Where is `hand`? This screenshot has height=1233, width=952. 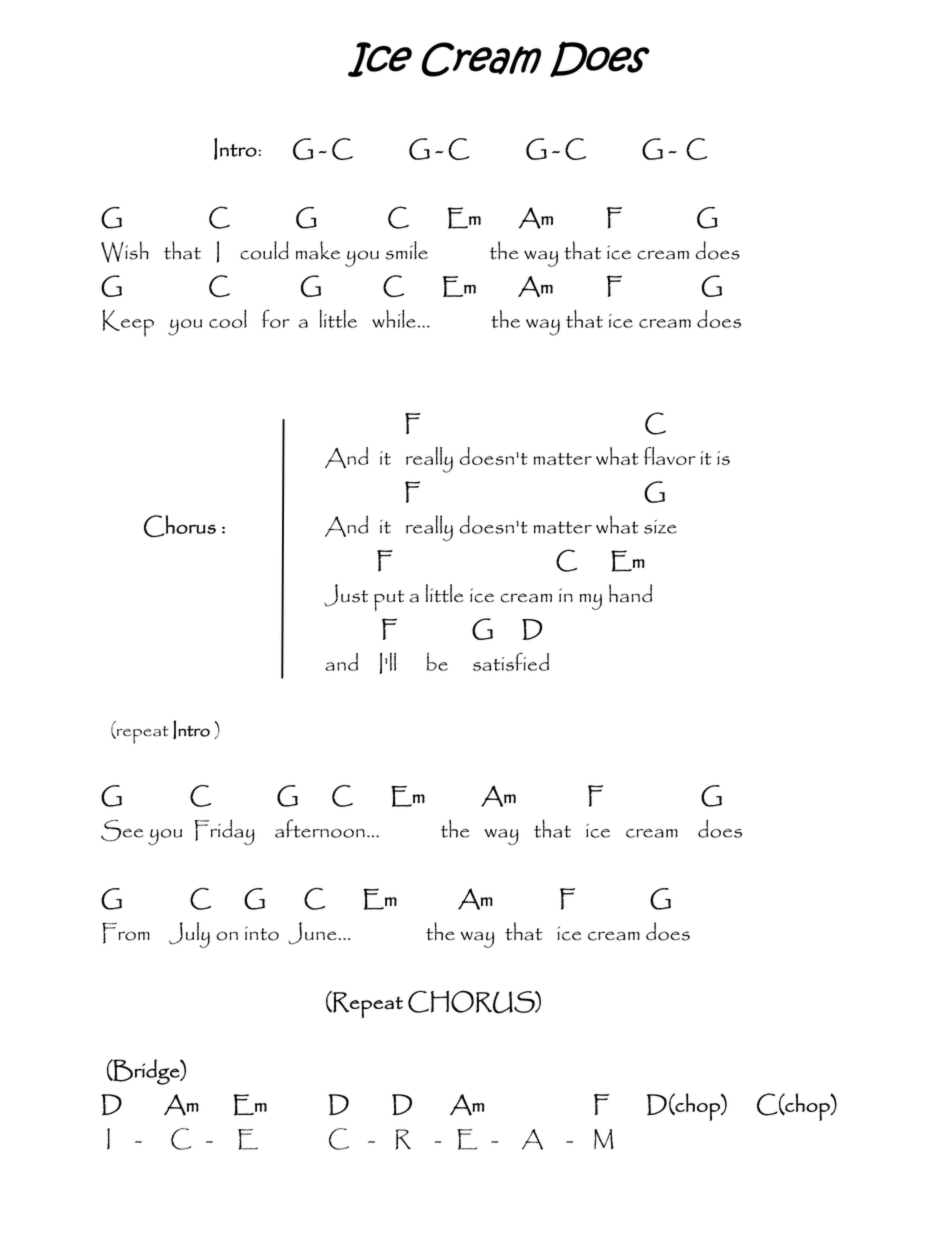 hand is located at coordinates (630, 593).
